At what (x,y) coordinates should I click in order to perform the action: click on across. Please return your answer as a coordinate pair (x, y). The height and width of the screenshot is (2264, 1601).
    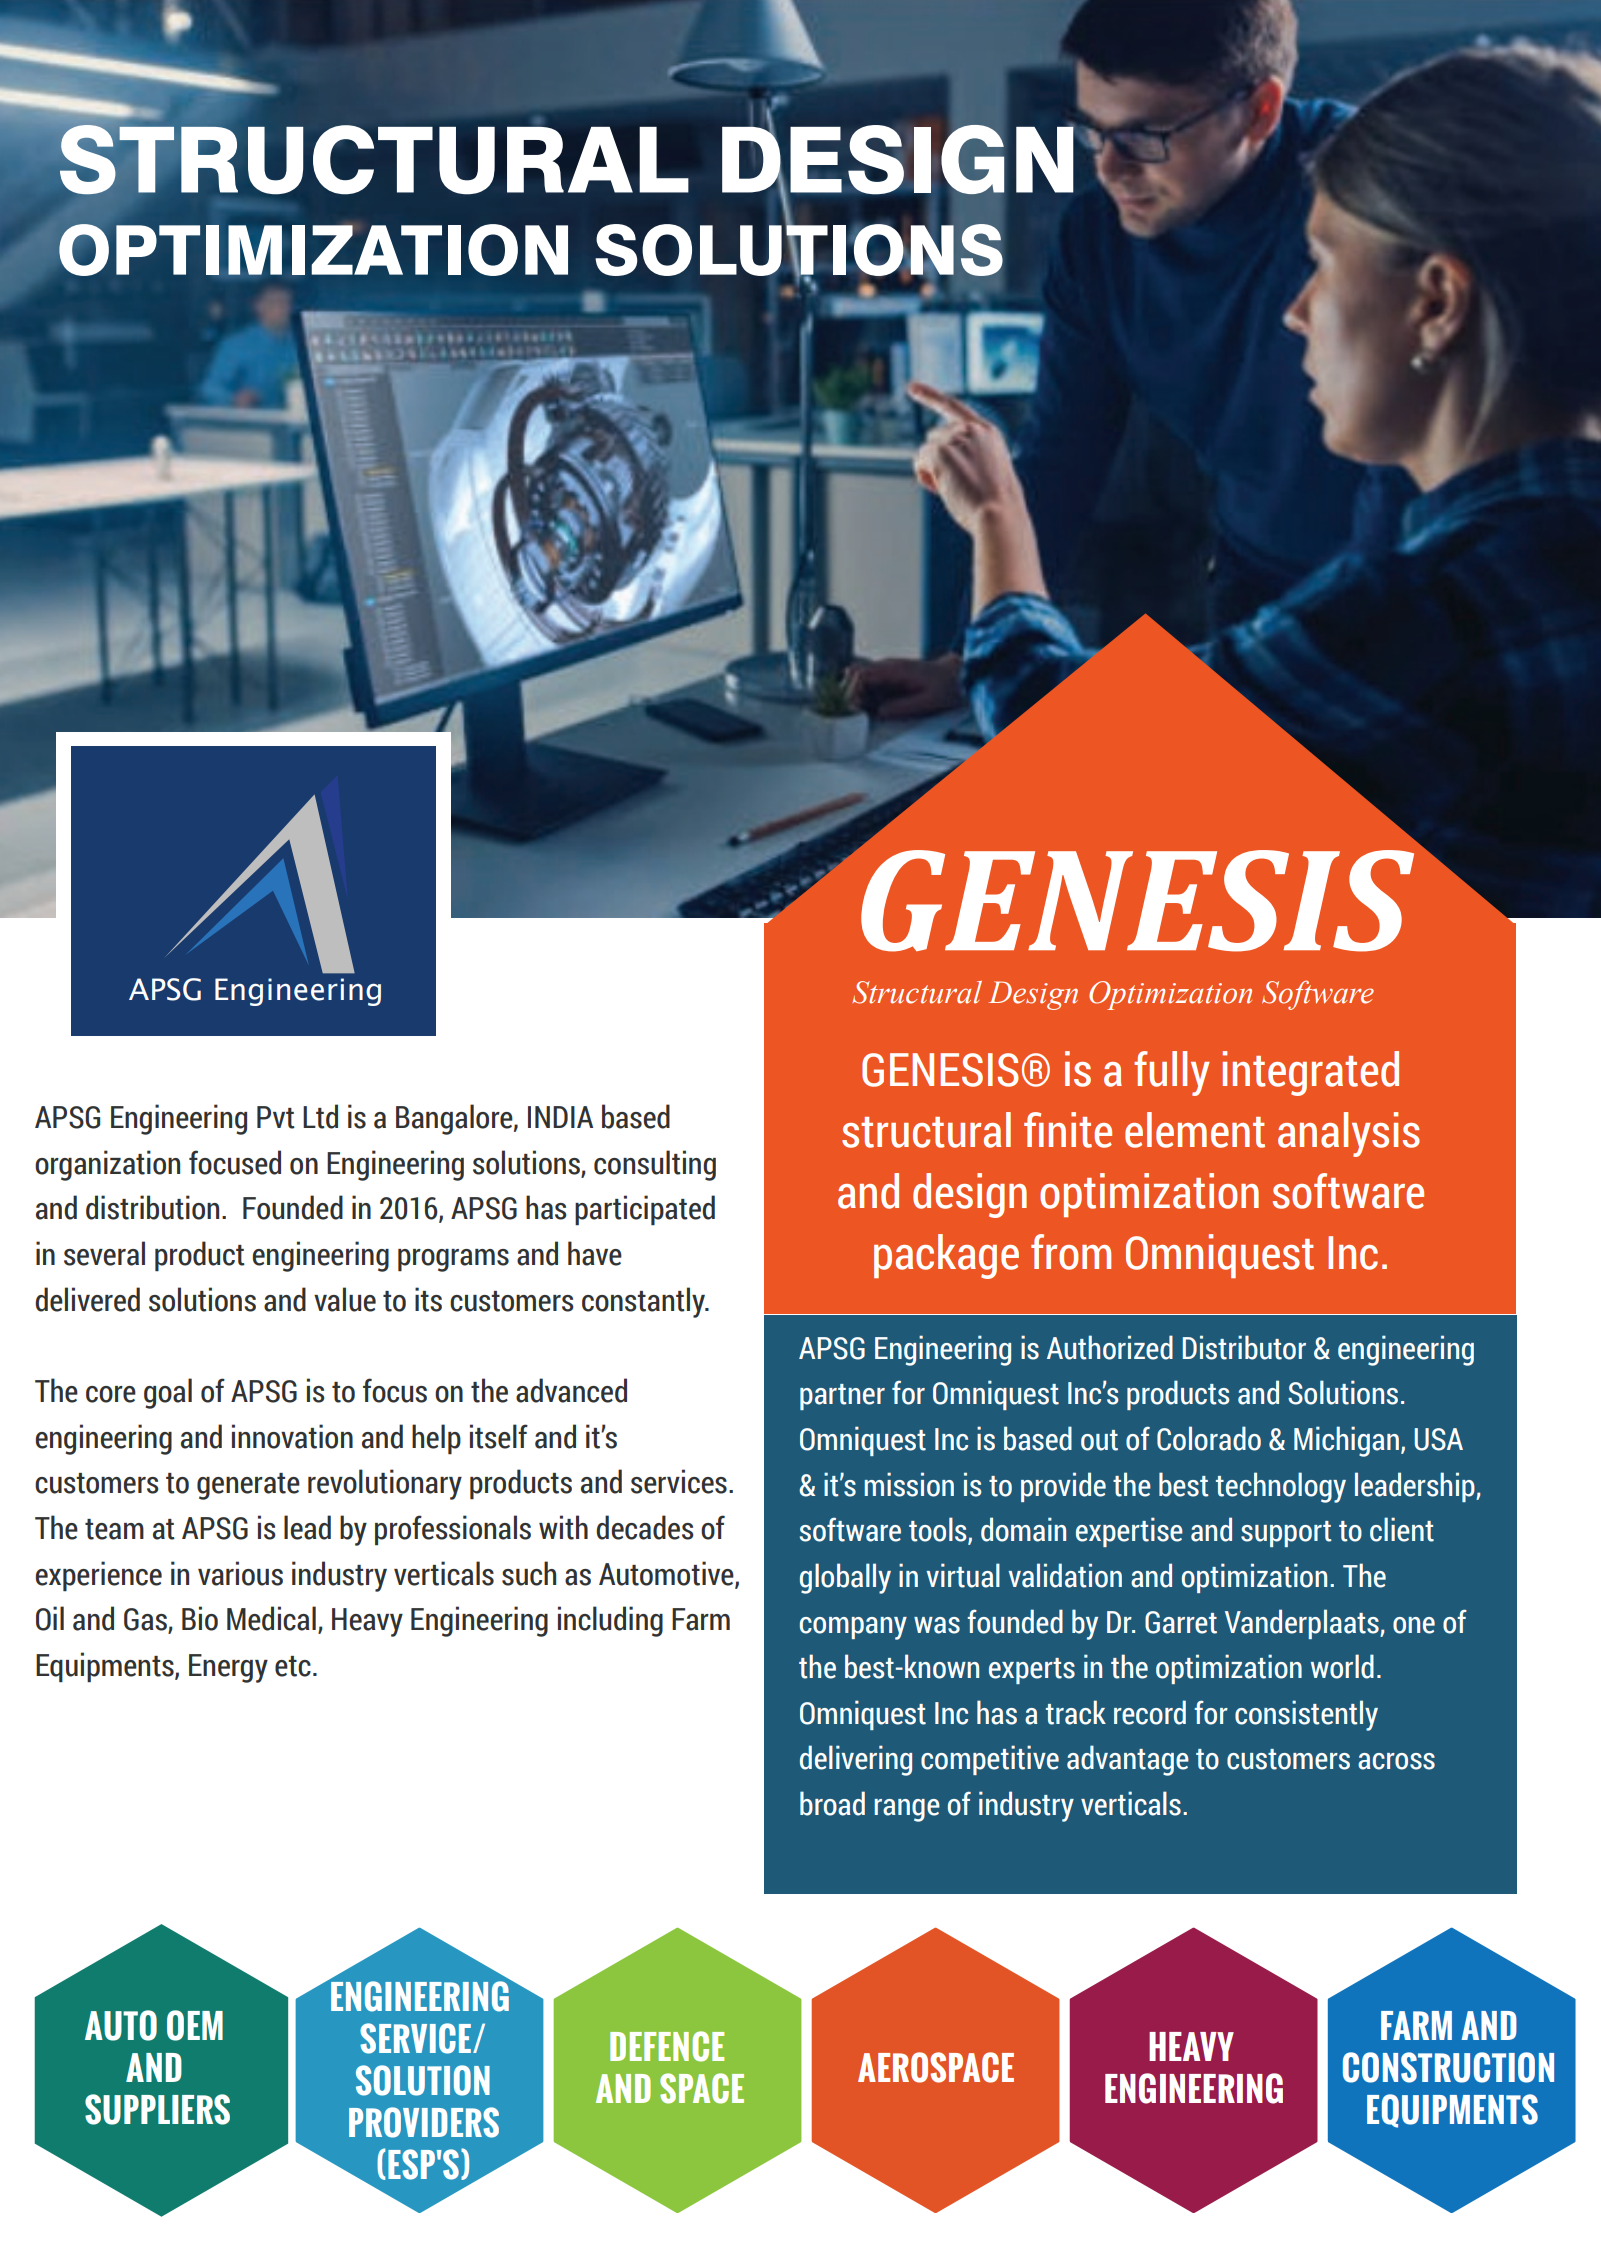
    Looking at the image, I should click on (1396, 1761).
